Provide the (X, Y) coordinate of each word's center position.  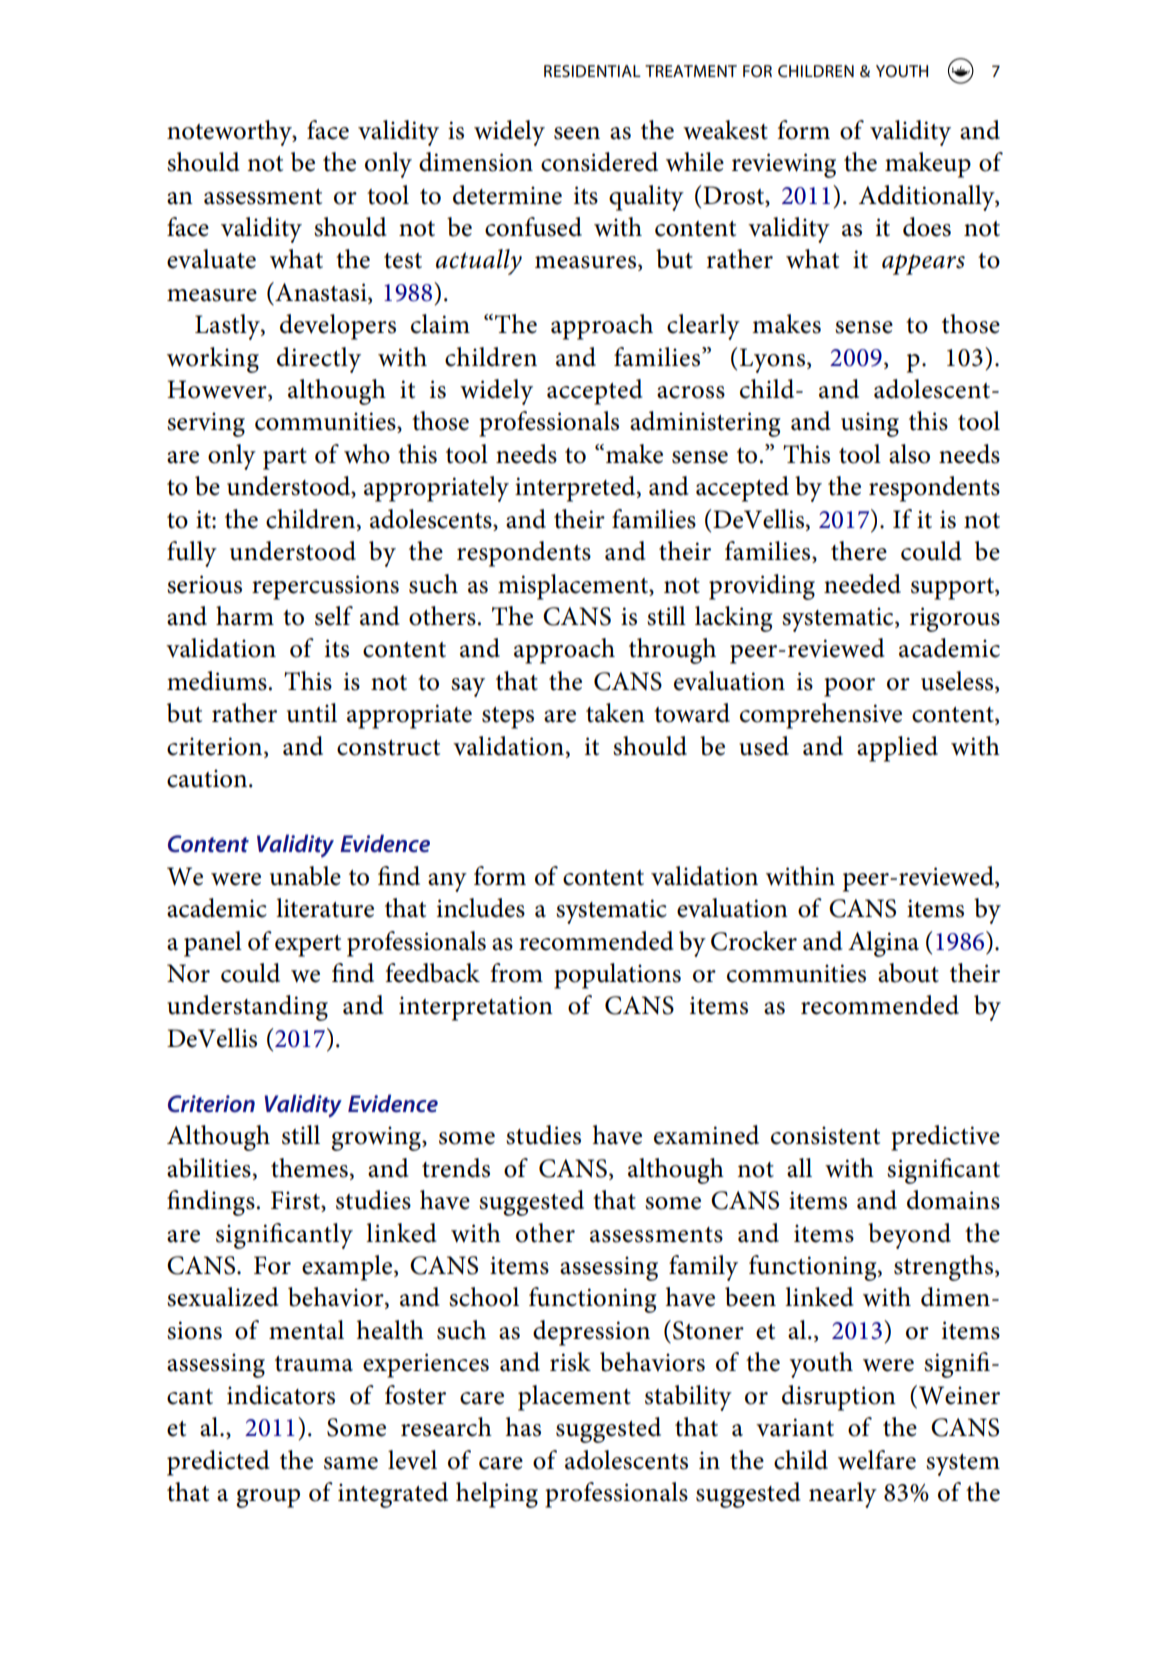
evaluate (211, 259)
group (268, 1498)
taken (615, 713)
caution (208, 778)
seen (577, 133)
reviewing (784, 165)
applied (897, 749)
